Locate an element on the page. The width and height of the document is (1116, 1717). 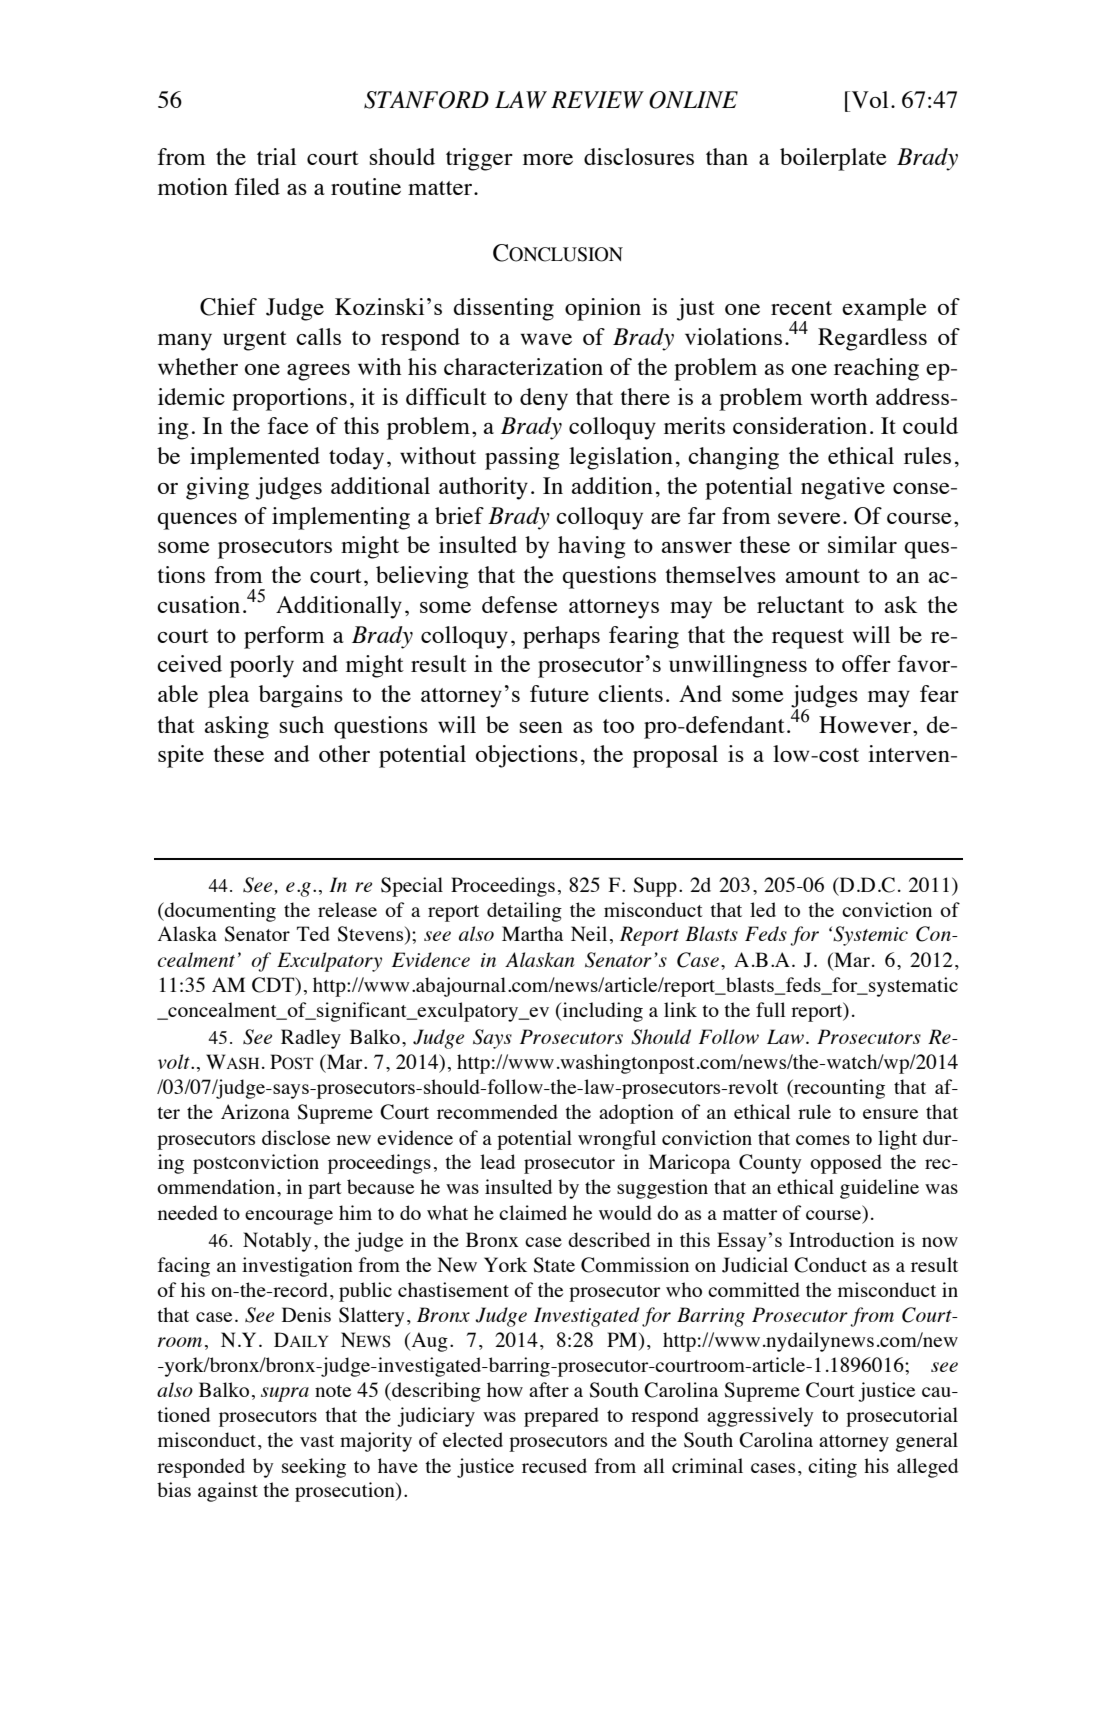
seeking is located at coordinates (314, 1468).
